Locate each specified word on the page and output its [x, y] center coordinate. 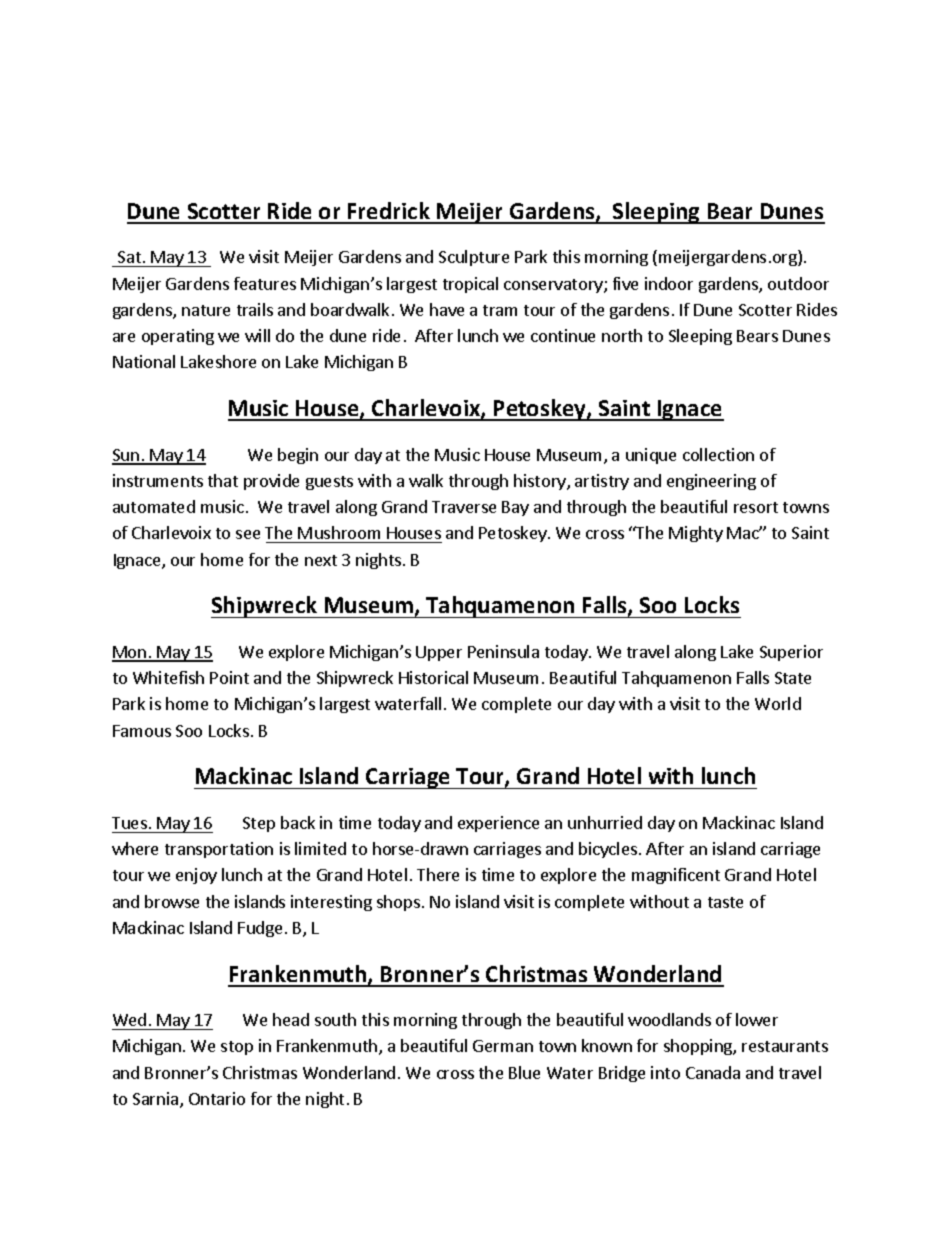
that [223, 480]
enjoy [196, 876]
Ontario [217, 1098]
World [778, 703]
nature [206, 310]
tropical [470, 285]
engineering [711, 482]
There [438, 874]
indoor [669, 283]
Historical [433, 677]
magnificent [676, 876]
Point [229, 677]
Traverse [464, 507]
